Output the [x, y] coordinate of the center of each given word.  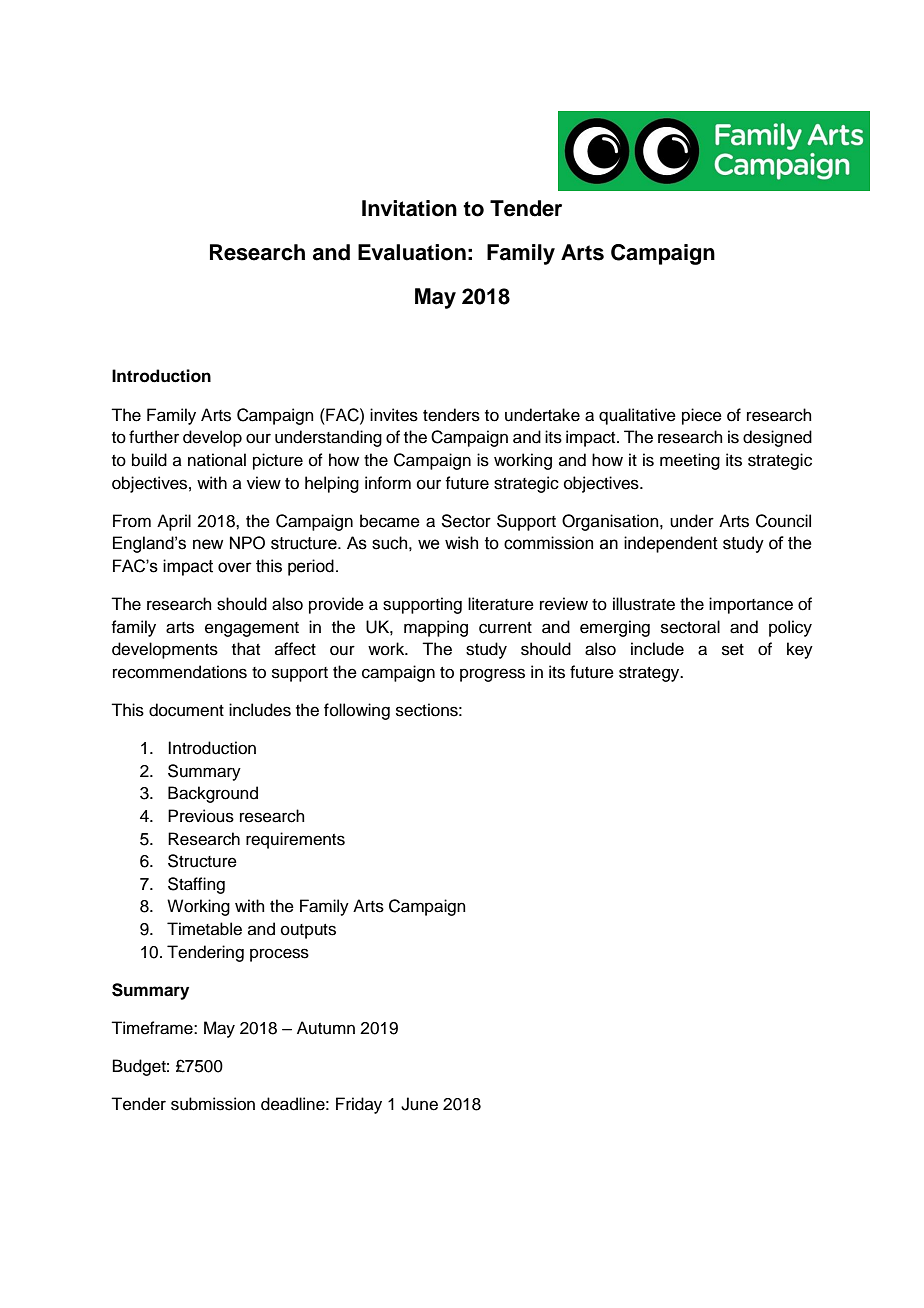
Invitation [409, 208]
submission [213, 1104]
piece [702, 416]
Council [783, 521]
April [174, 522]
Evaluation [412, 252]
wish [461, 543]
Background [213, 794]
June [419, 1104]
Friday [359, 1105]
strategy [650, 674]
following [357, 711]
